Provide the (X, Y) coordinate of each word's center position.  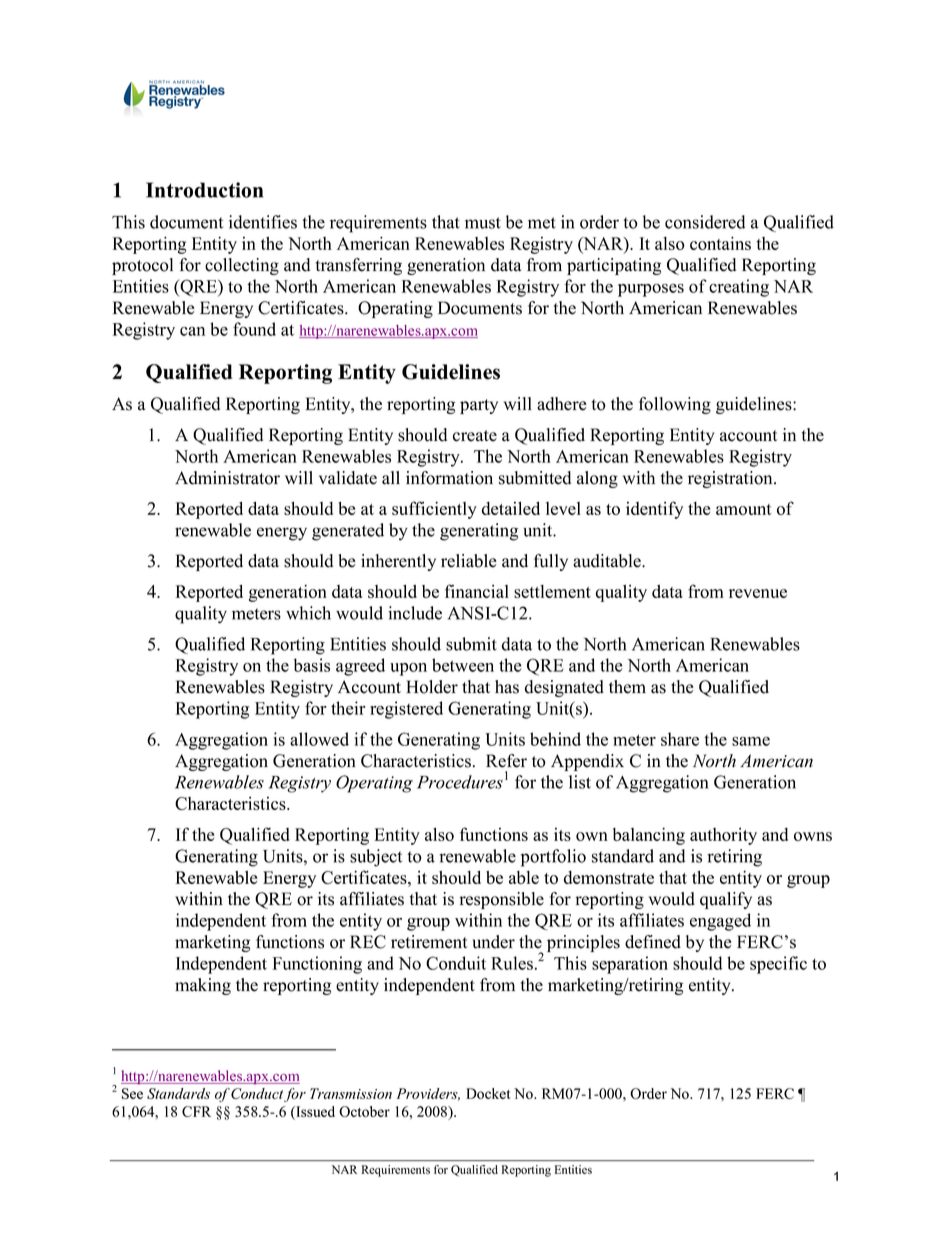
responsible (501, 900)
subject (376, 858)
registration (731, 479)
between (463, 665)
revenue (758, 593)
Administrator (227, 478)
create (475, 436)
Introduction (204, 190)
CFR (196, 1111)
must (483, 223)
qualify (726, 900)
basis (312, 665)
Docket (488, 1093)
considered (705, 222)
